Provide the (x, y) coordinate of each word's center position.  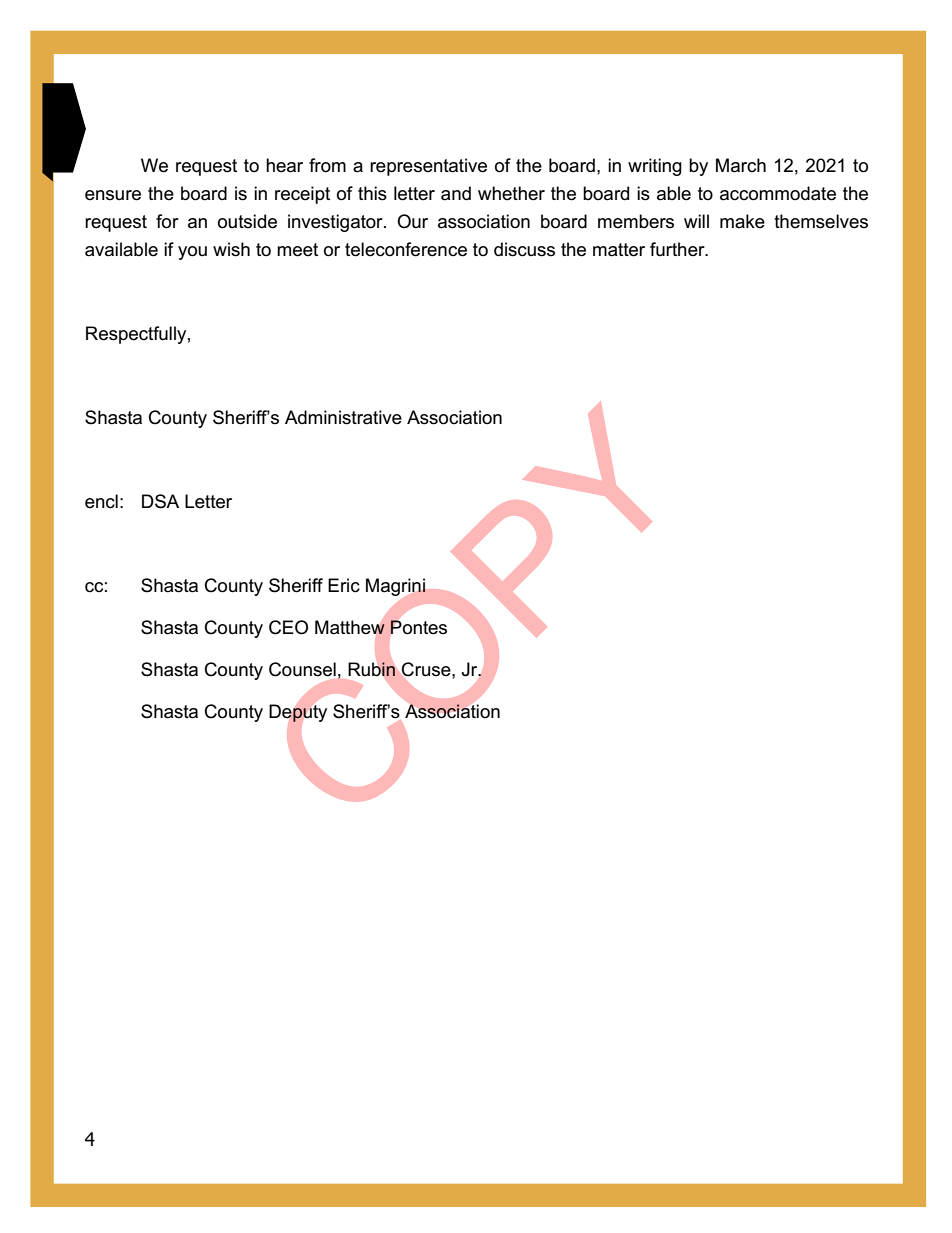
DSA (160, 501)
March (741, 165)
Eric (344, 585)
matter (619, 250)
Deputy (298, 713)
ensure (113, 195)
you (192, 253)
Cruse (427, 669)
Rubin (371, 669)
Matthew (350, 627)
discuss (524, 249)
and (456, 193)
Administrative (343, 417)
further (678, 249)
